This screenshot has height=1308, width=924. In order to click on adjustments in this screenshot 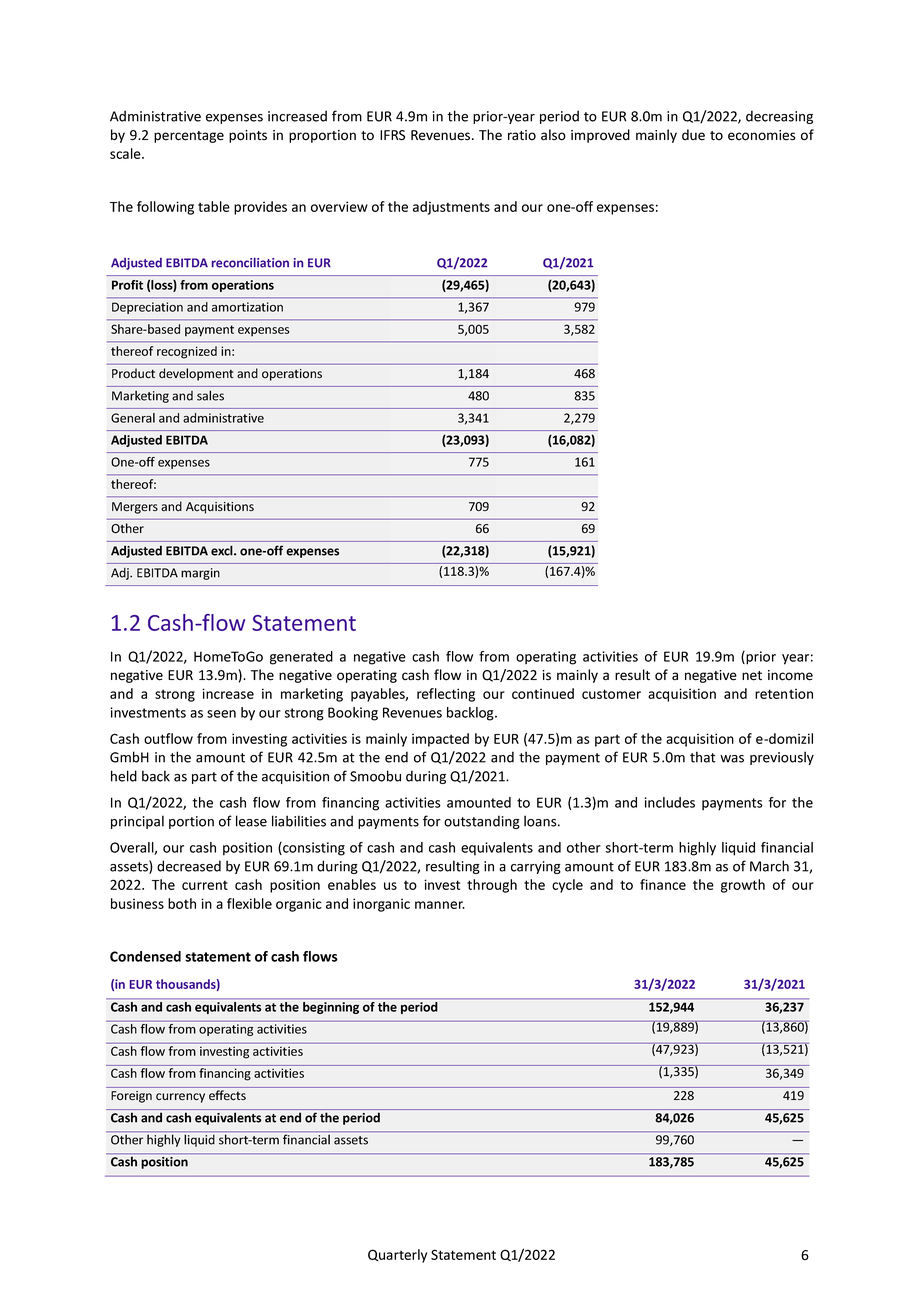, I will do `click(451, 208)`.
